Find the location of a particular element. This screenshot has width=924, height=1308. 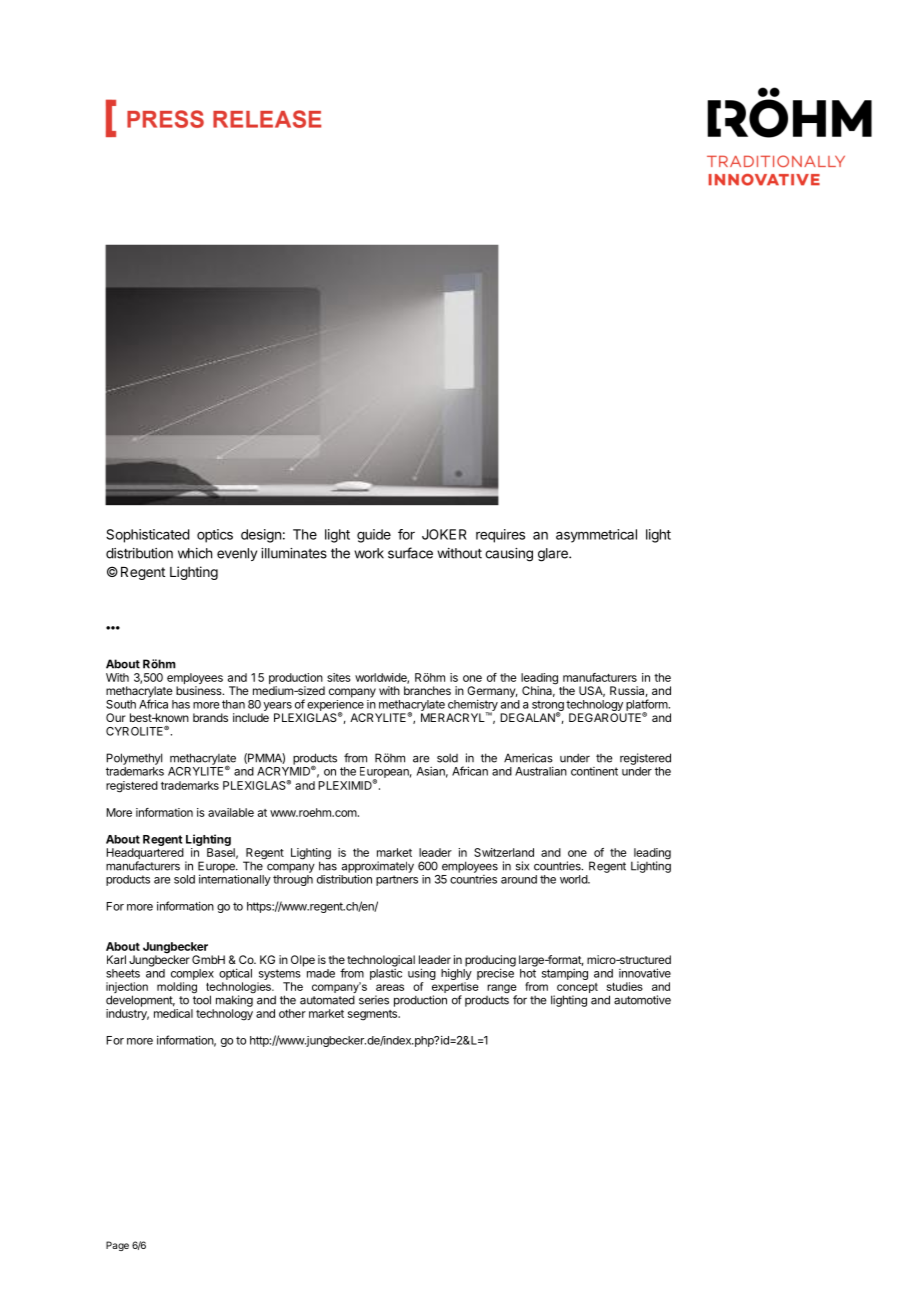

which is located at coordinates (195, 553).
